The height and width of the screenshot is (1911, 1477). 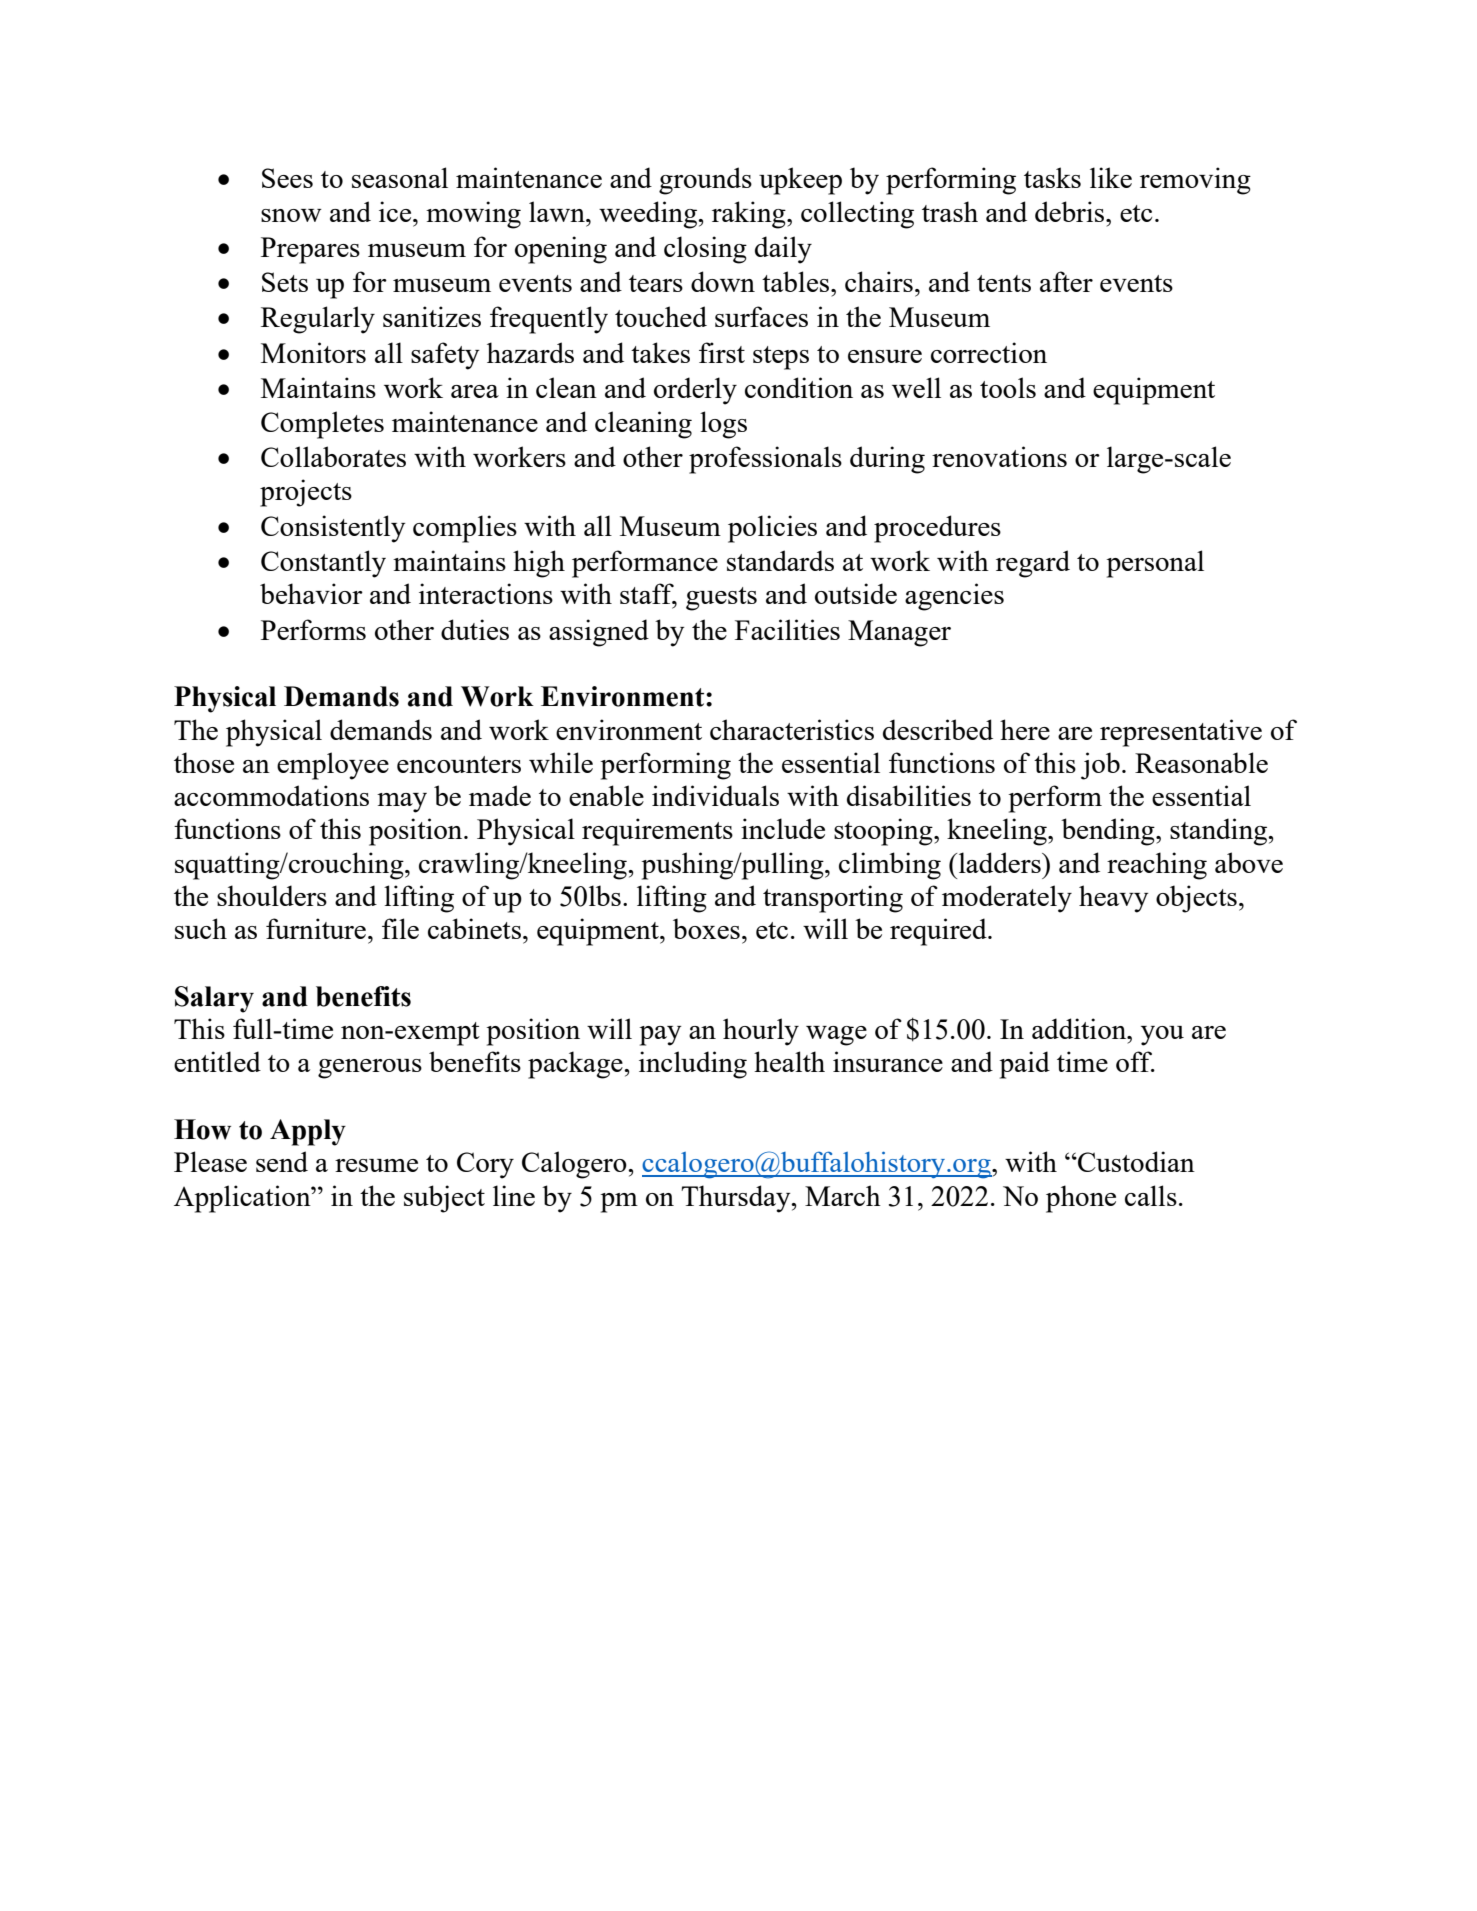 What do you see at coordinates (792, 729) in the screenshot?
I see `characteristics` at bounding box center [792, 729].
